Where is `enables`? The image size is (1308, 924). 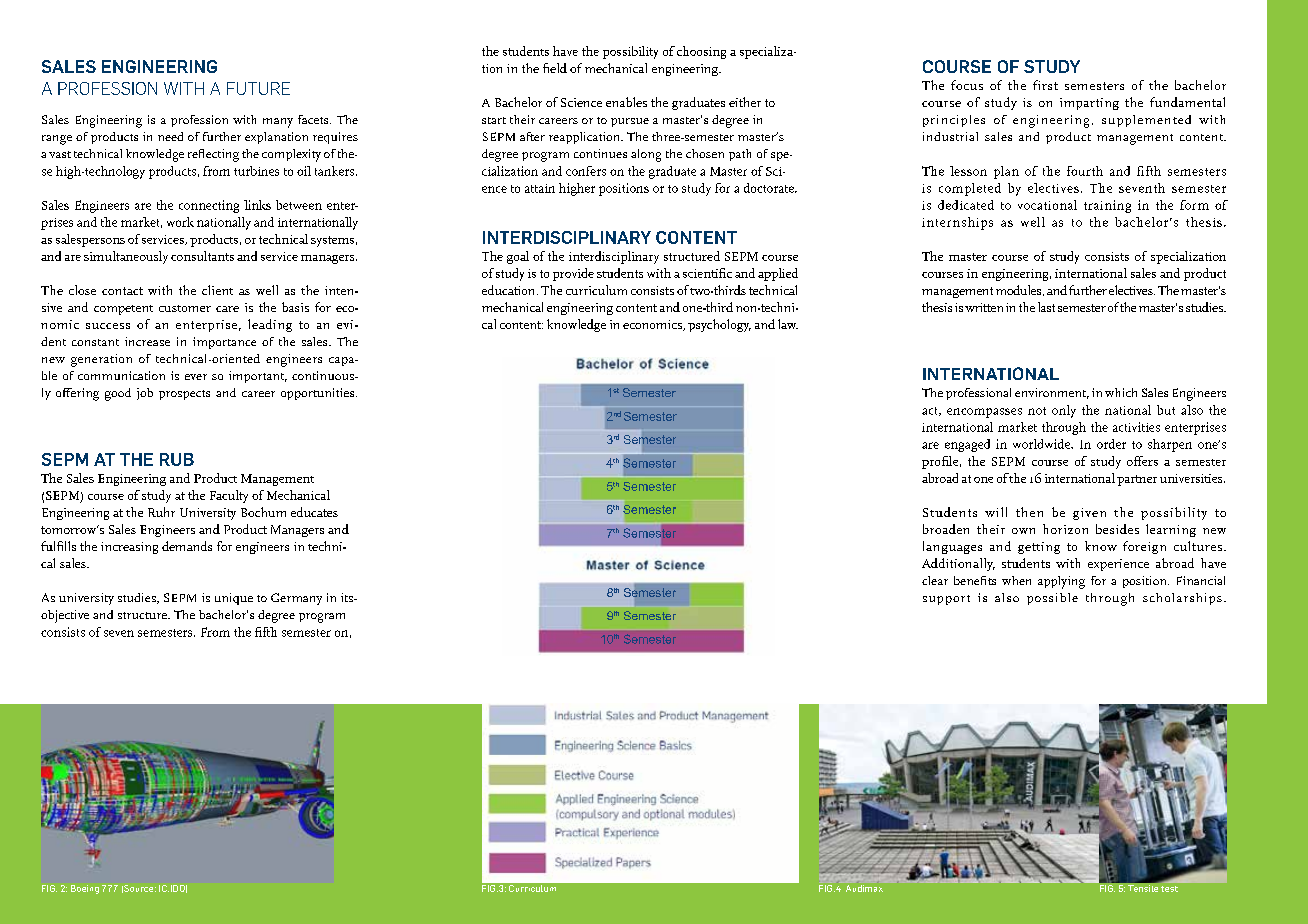 enables is located at coordinates (626, 102).
